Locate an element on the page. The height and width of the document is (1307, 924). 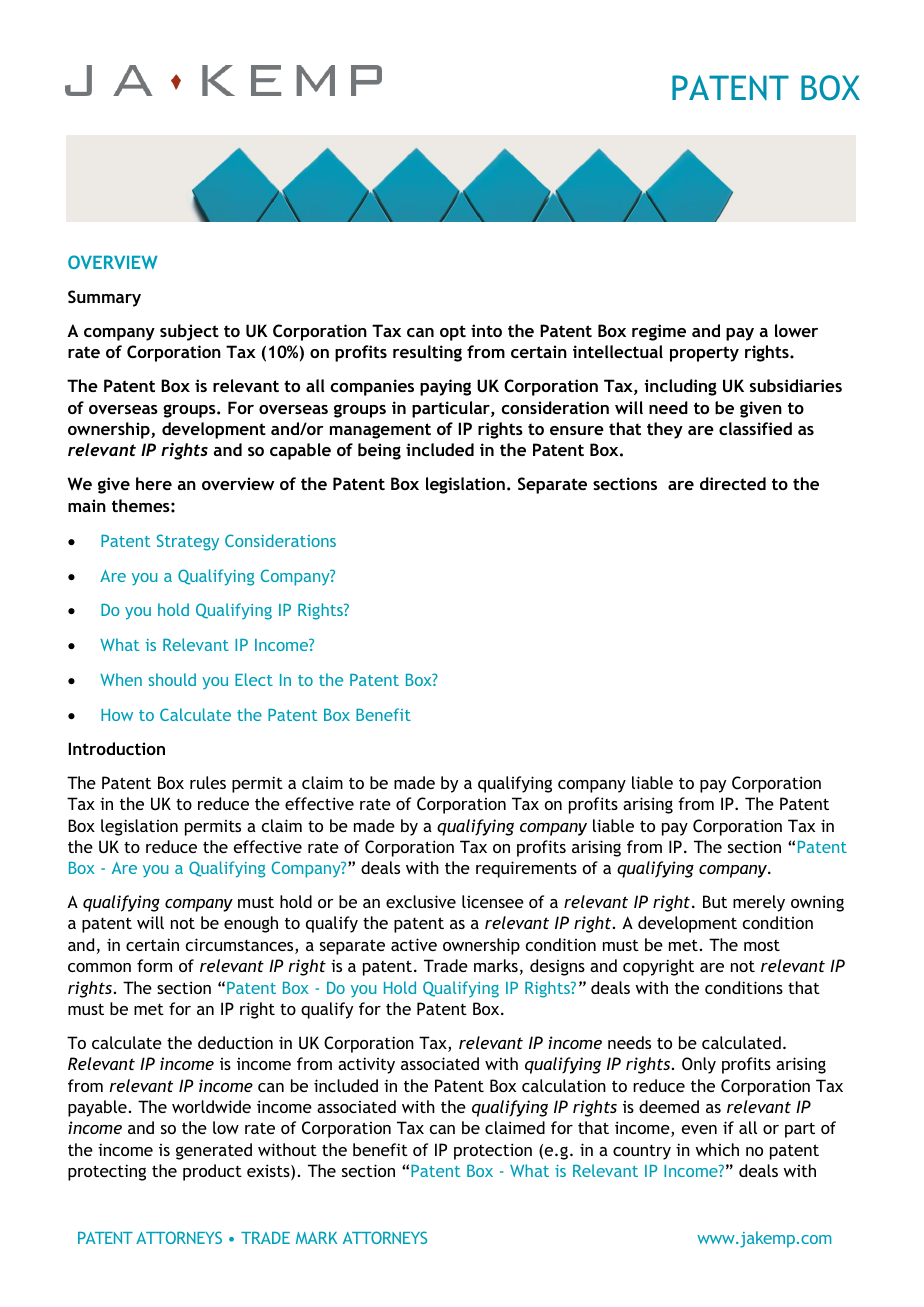
subject is located at coordinates (189, 332).
